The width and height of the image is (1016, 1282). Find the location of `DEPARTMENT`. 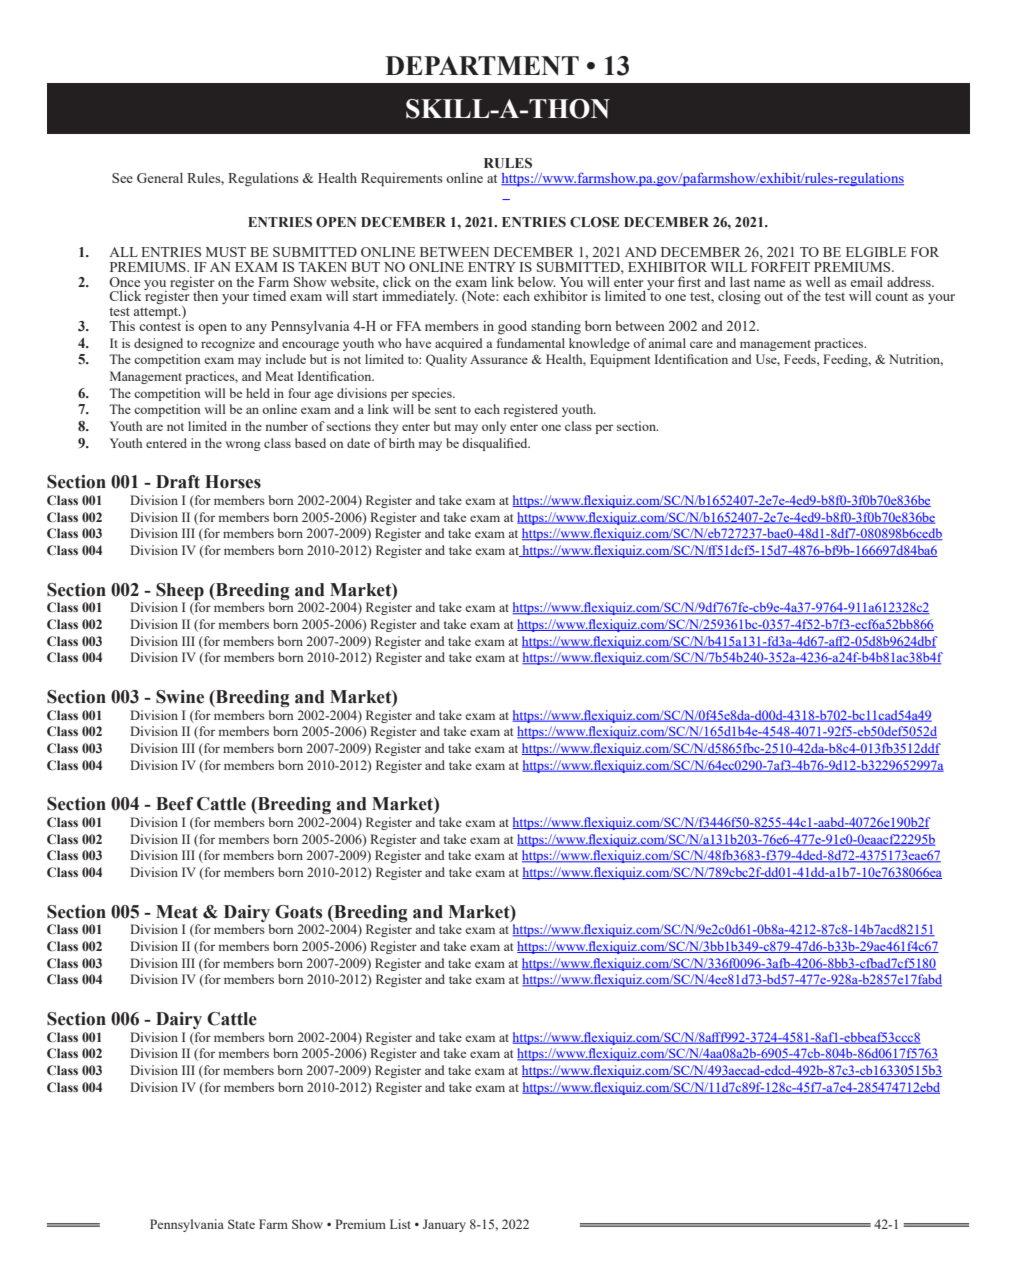

DEPARTMENT is located at coordinates (482, 66).
